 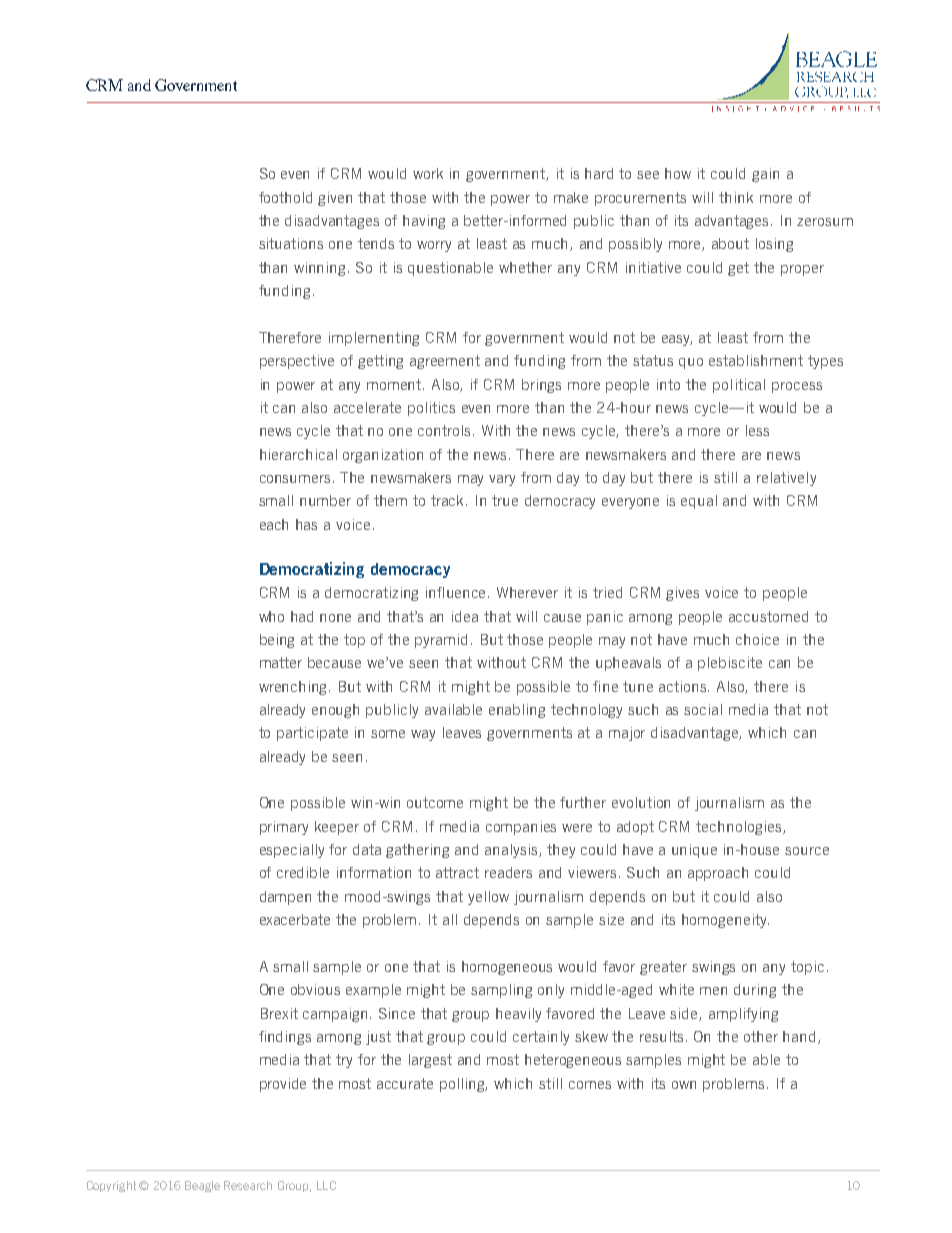 I want to click on who, so click(x=271, y=616).
